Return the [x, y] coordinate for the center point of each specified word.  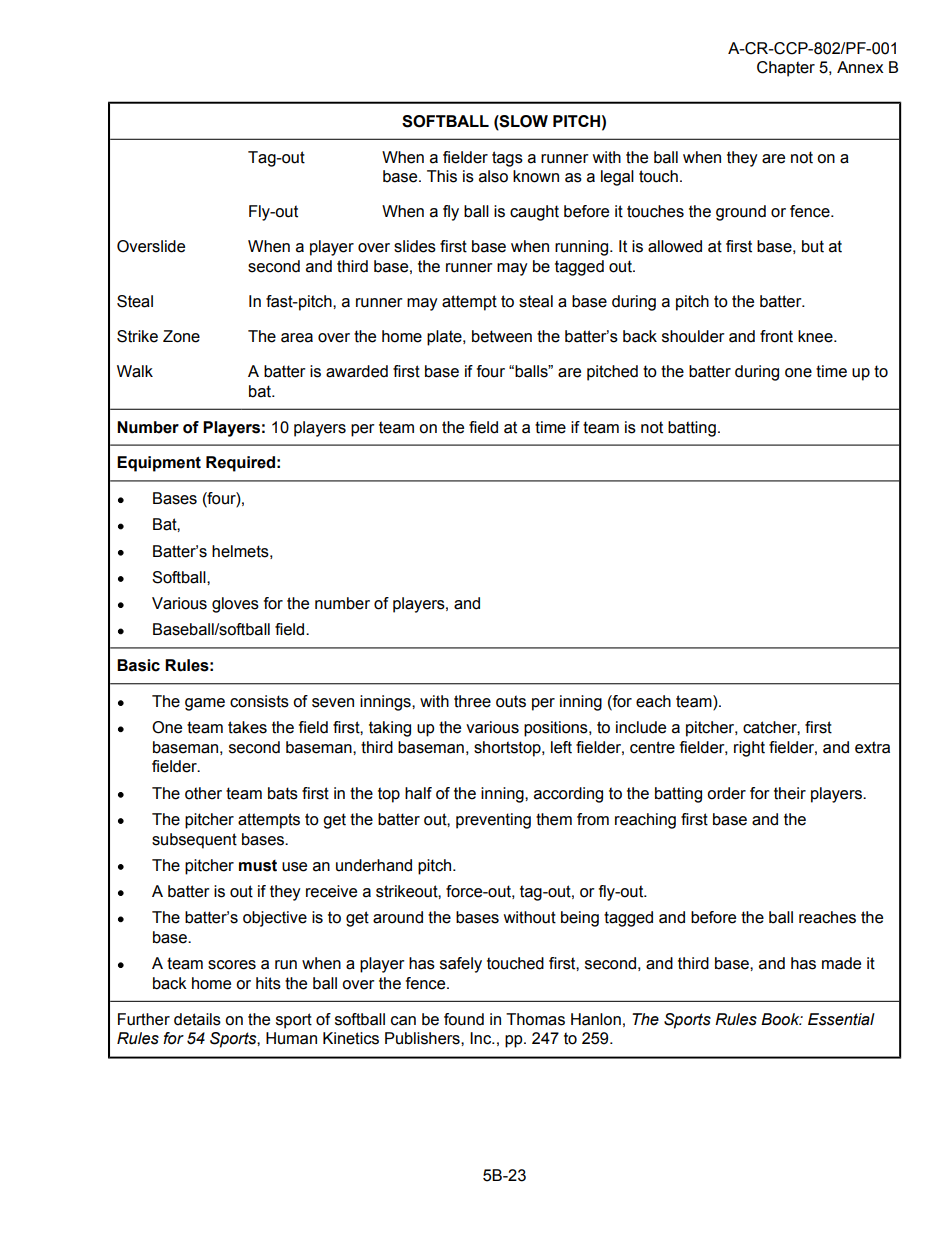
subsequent [194, 841]
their [790, 793]
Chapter [786, 69]
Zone [181, 336]
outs [511, 701]
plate [445, 338]
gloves [235, 605]
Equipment [159, 464]
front [776, 336]
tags [507, 159]
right [749, 749]
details [197, 1019]
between [502, 336]
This [442, 176]
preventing [493, 821]
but [813, 246]
